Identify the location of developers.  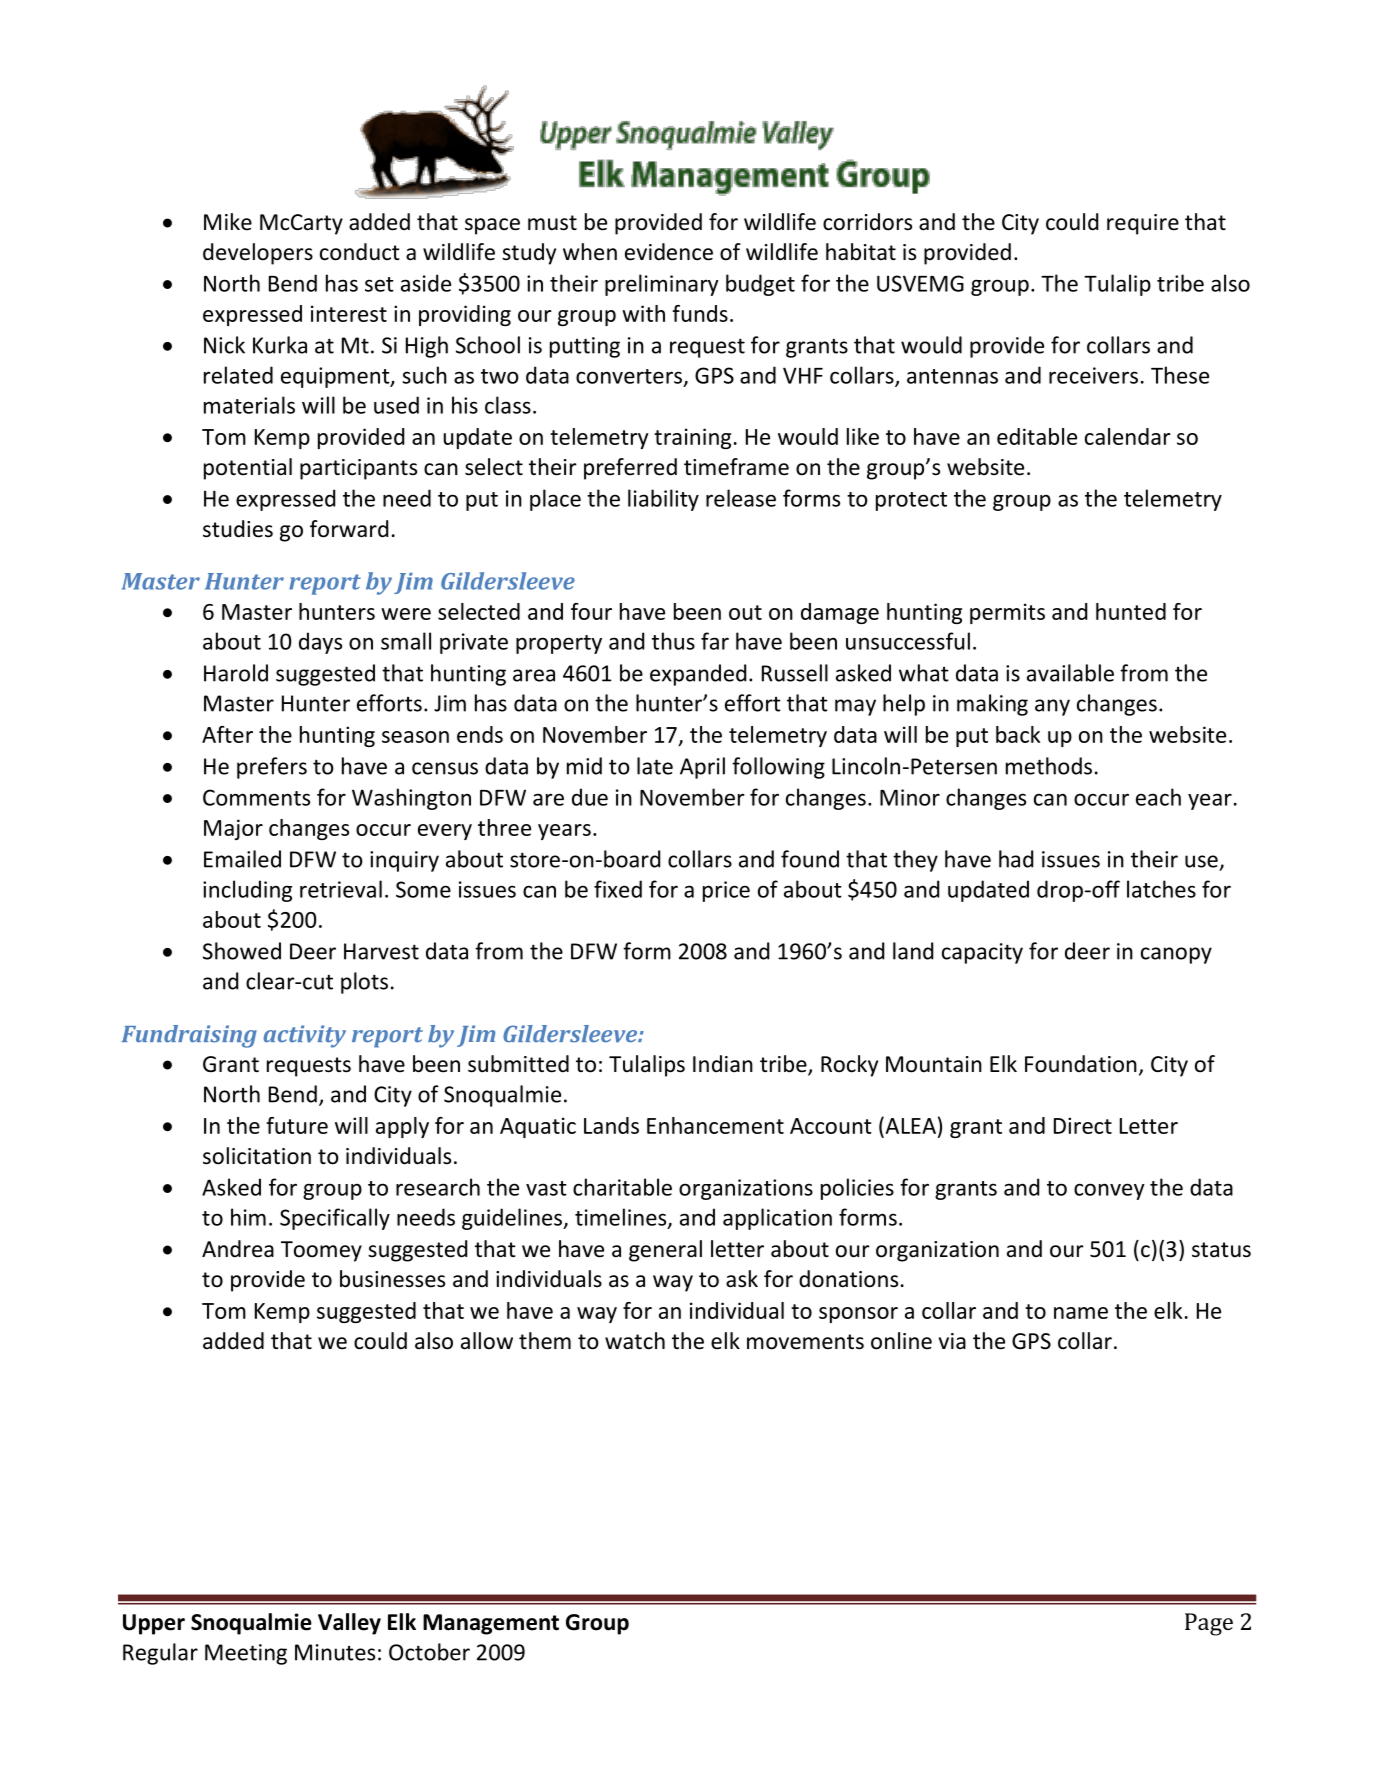
(258, 254).
